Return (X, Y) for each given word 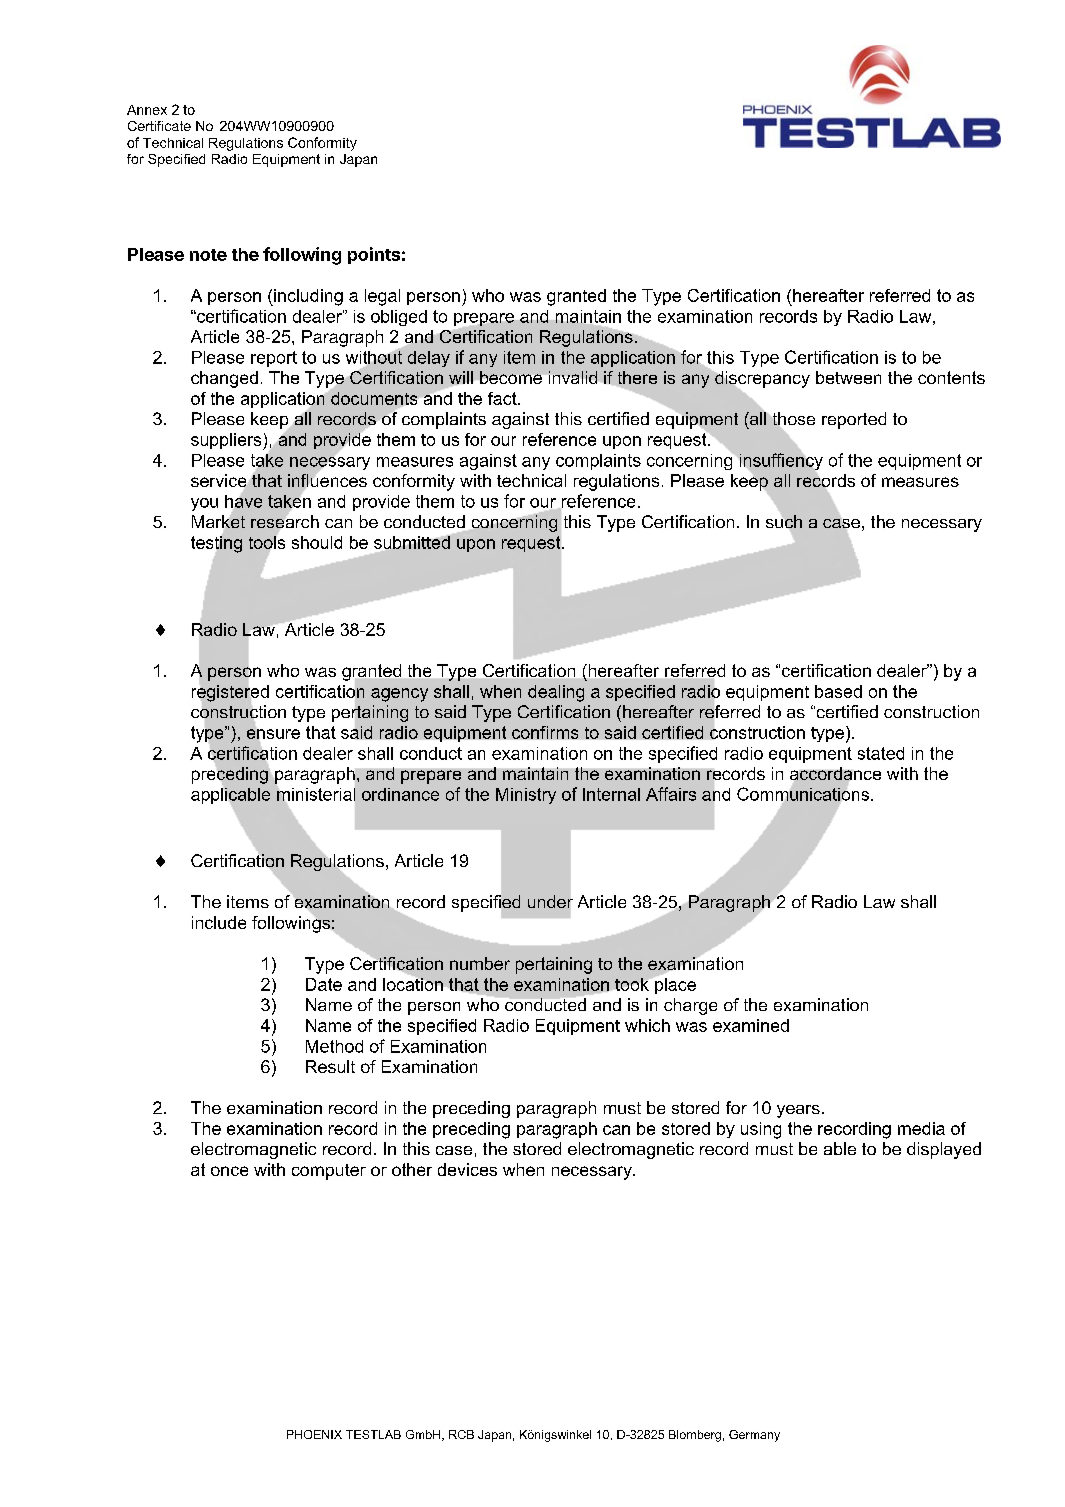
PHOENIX (314, 1434)
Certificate (159, 126)
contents (951, 377)
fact (503, 398)
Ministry (526, 796)
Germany (754, 1436)
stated (881, 753)
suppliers (227, 441)
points (374, 255)
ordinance (400, 794)
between (848, 377)
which (647, 1025)
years (798, 1111)
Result (330, 1066)
